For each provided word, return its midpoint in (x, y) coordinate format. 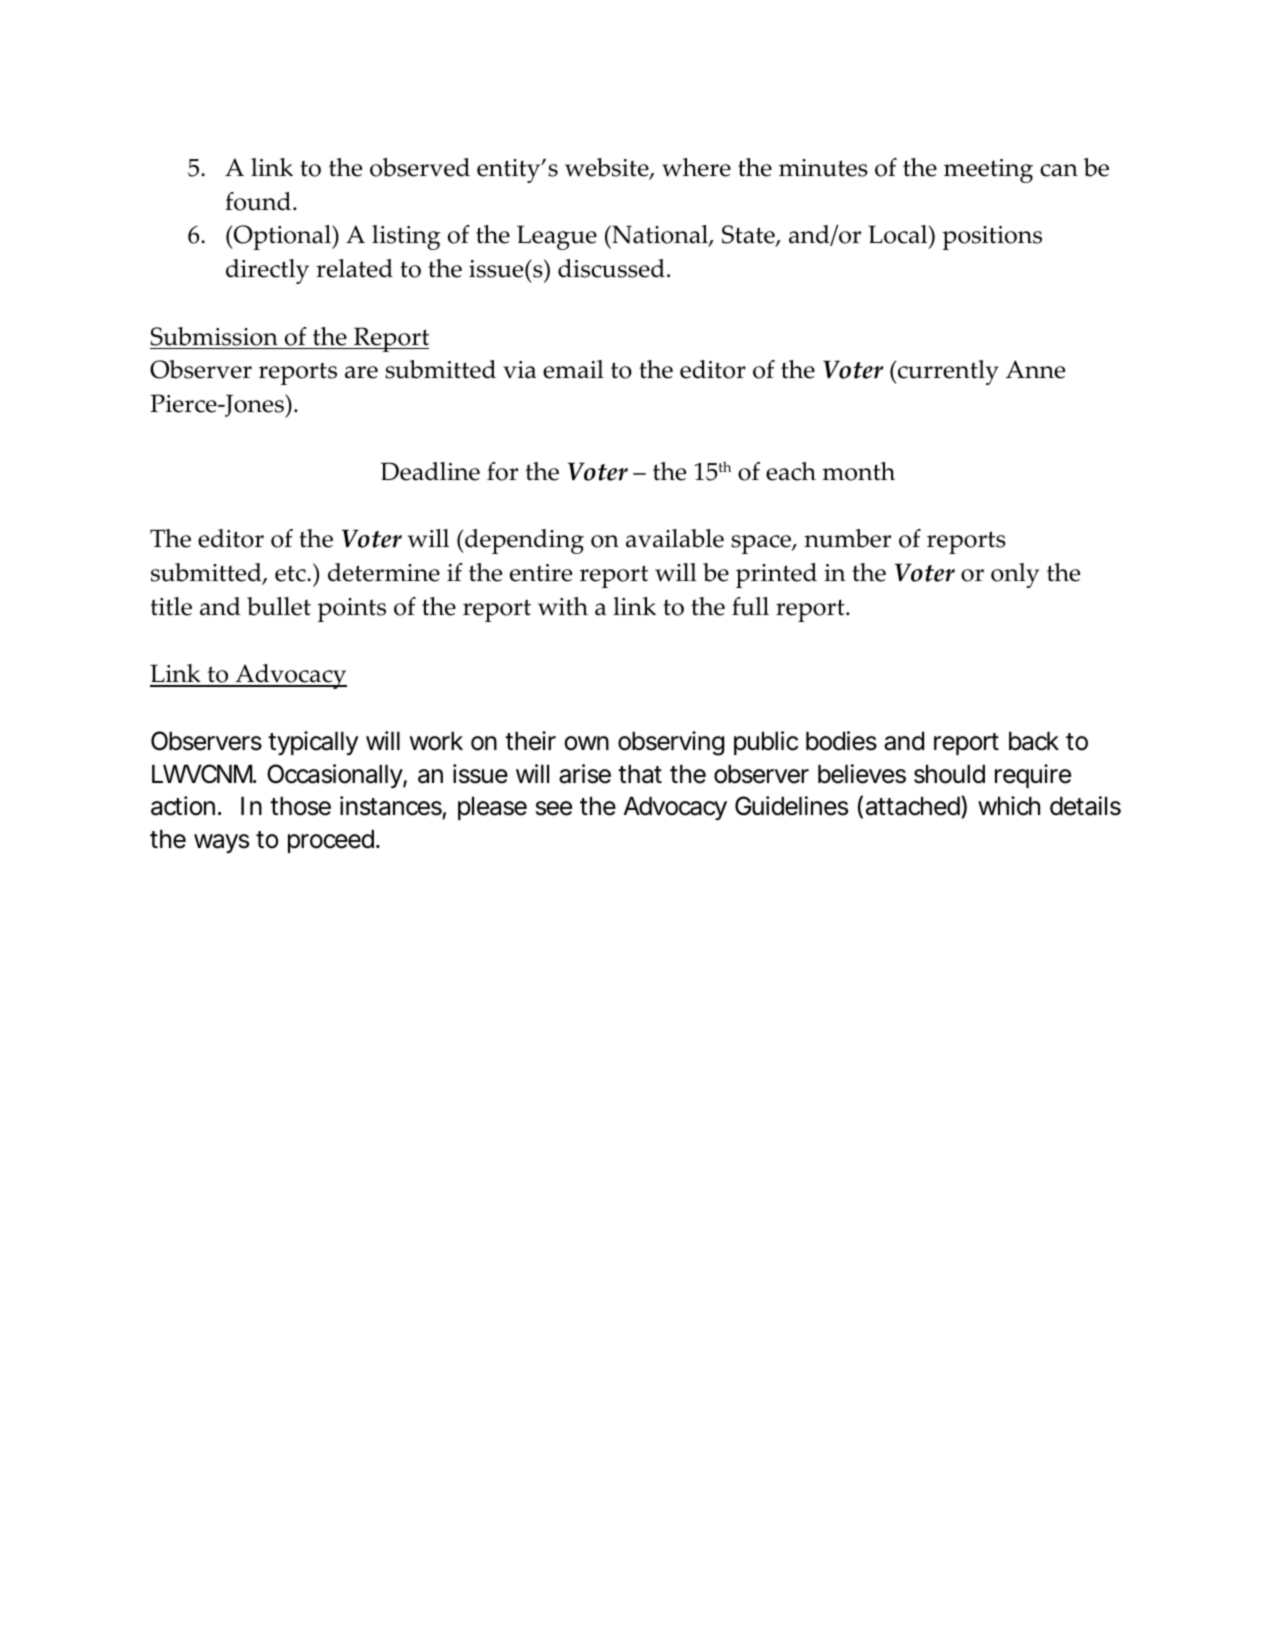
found (259, 201)
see (554, 808)
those (300, 806)
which (1009, 806)
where (696, 167)
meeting (988, 171)
